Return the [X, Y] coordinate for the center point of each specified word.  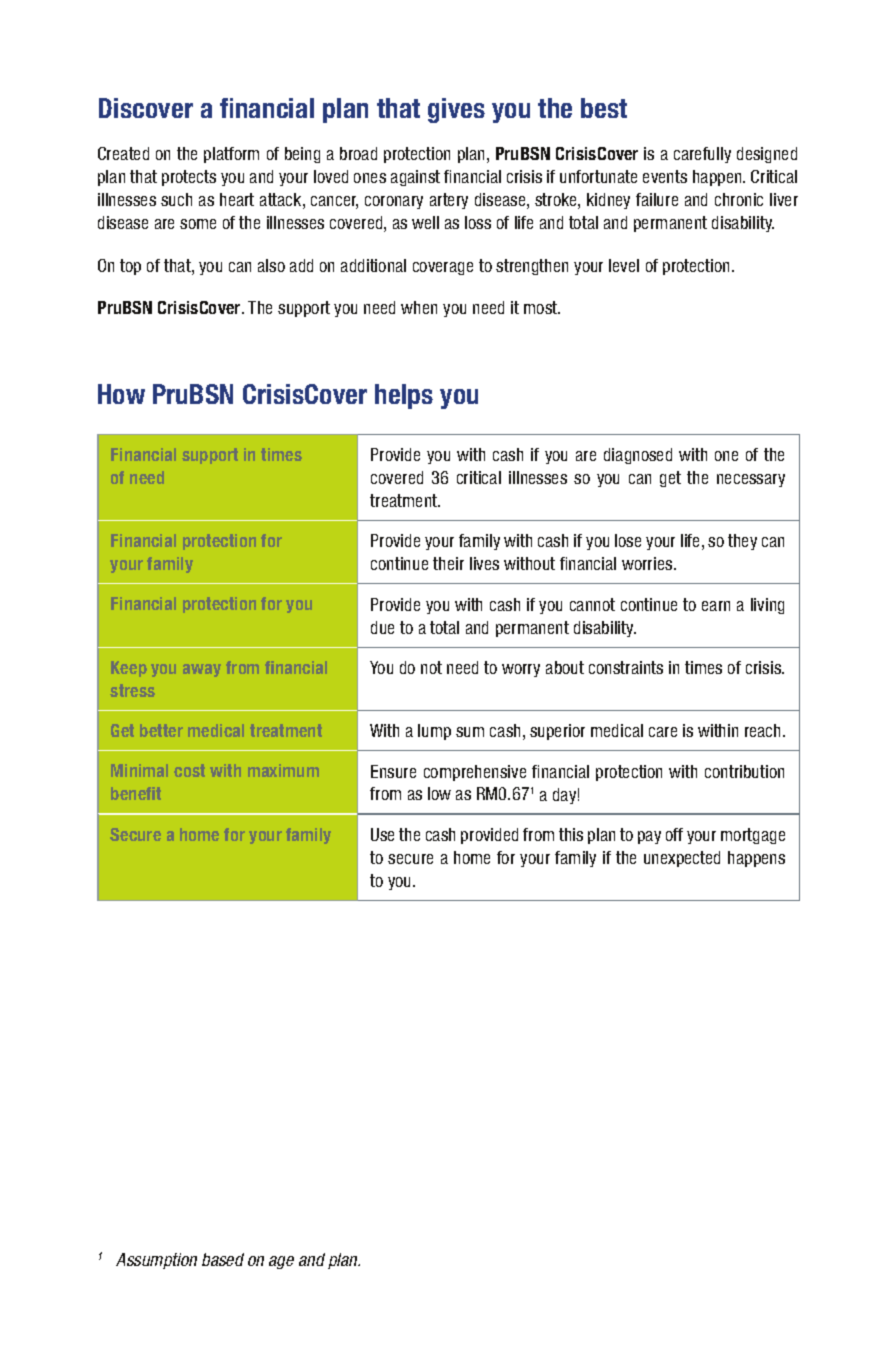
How [121, 394]
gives [456, 110]
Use [382, 834]
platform [231, 155]
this [571, 834]
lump [434, 732]
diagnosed [638, 456]
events [665, 176]
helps [404, 396]
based [223, 1259]
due [382, 627]
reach [764, 730]
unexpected [682, 859]
